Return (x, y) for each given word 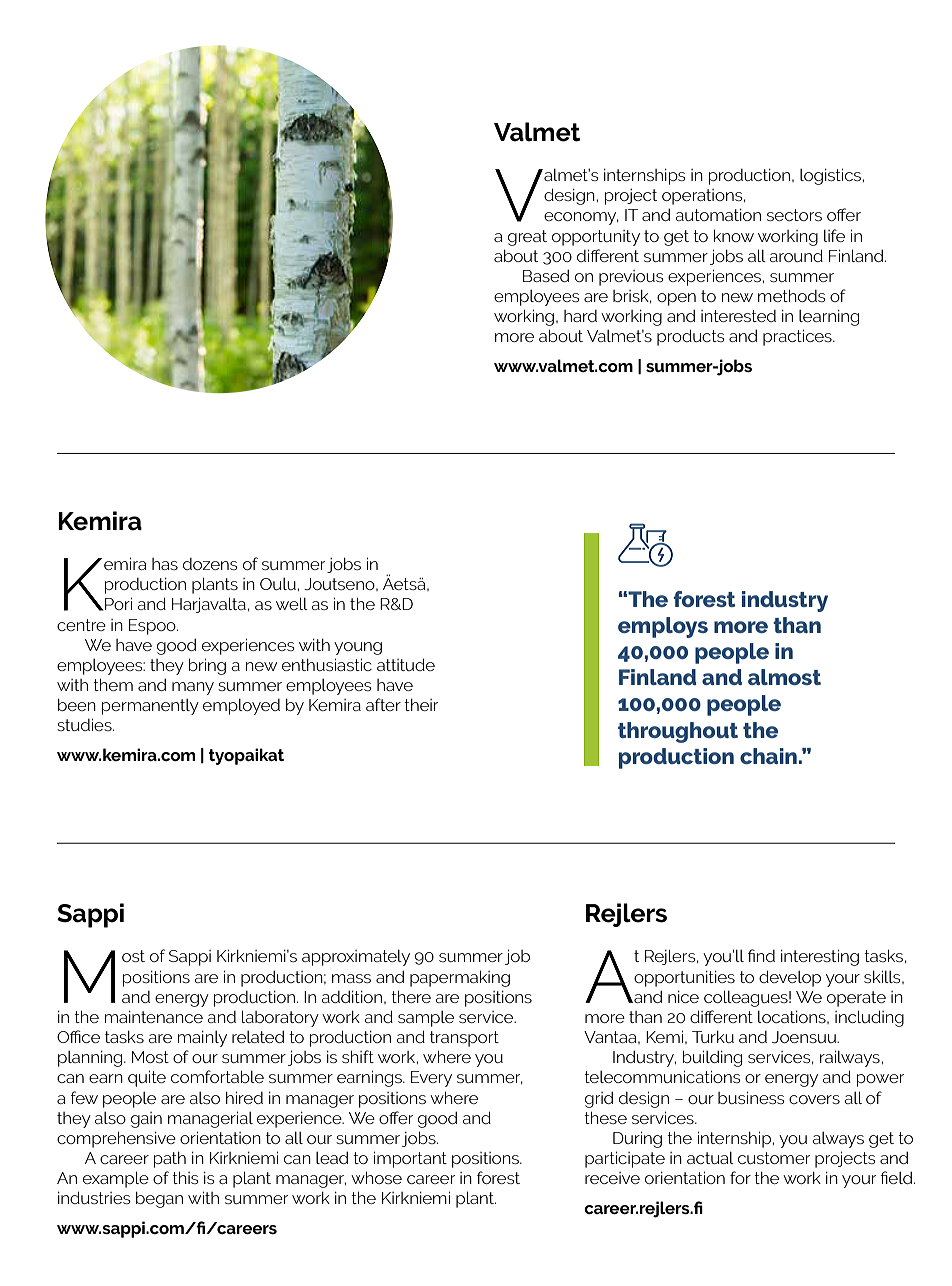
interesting (820, 957)
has (165, 564)
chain (768, 756)
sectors (794, 215)
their (421, 705)
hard (580, 316)
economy (581, 218)
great (527, 238)
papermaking (460, 978)
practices (798, 337)
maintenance (154, 1017)
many (193, 688)
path (170, 1160)
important (410, 1159)
